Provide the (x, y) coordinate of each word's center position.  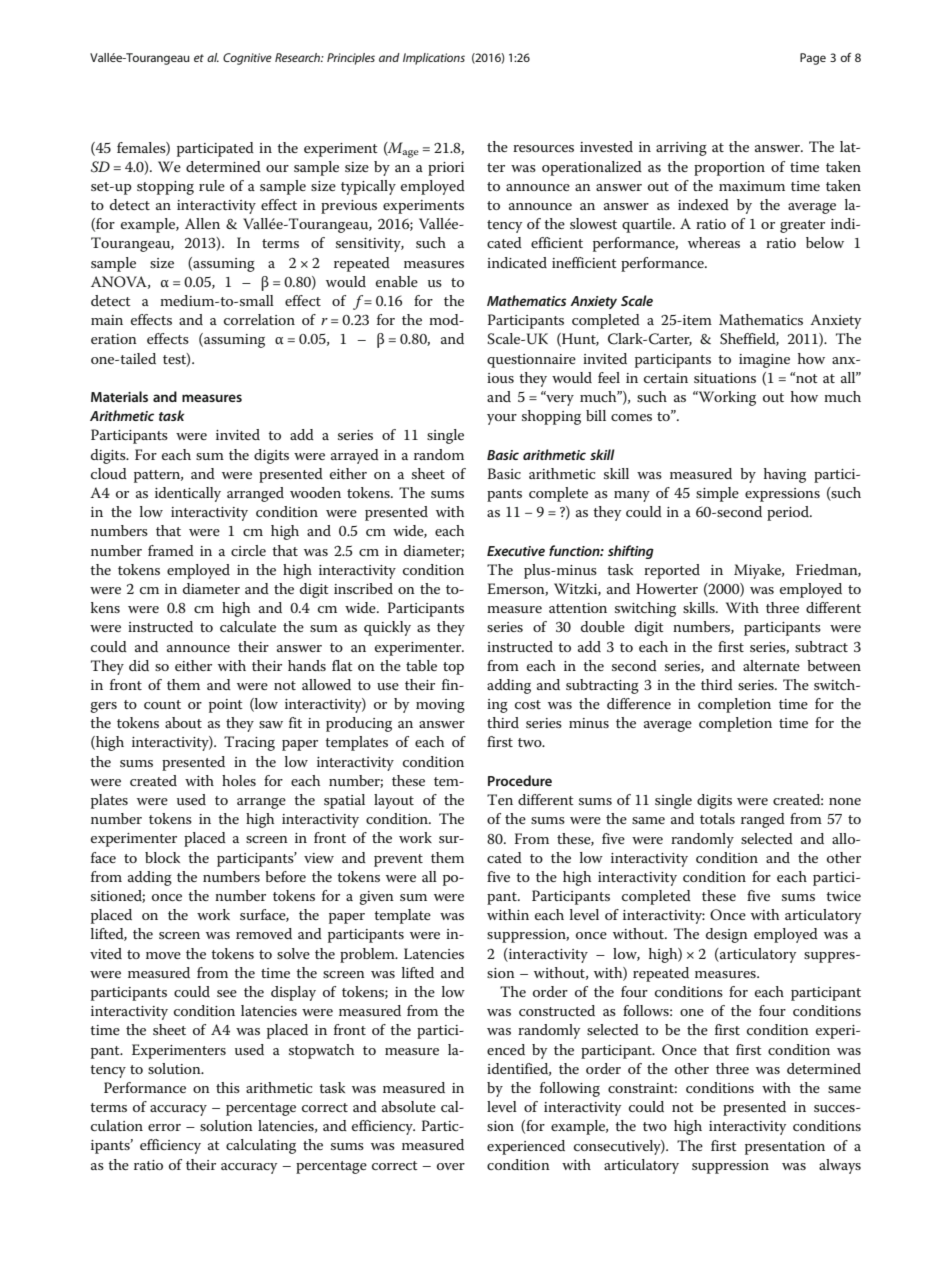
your (502, 419)
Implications (434, 59)
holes (239, 780)
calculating (261, 1146)
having (785, 475)
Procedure (520, 780)
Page (813, 59)
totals (717, 818)
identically (188, 494)
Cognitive (247, 59)
